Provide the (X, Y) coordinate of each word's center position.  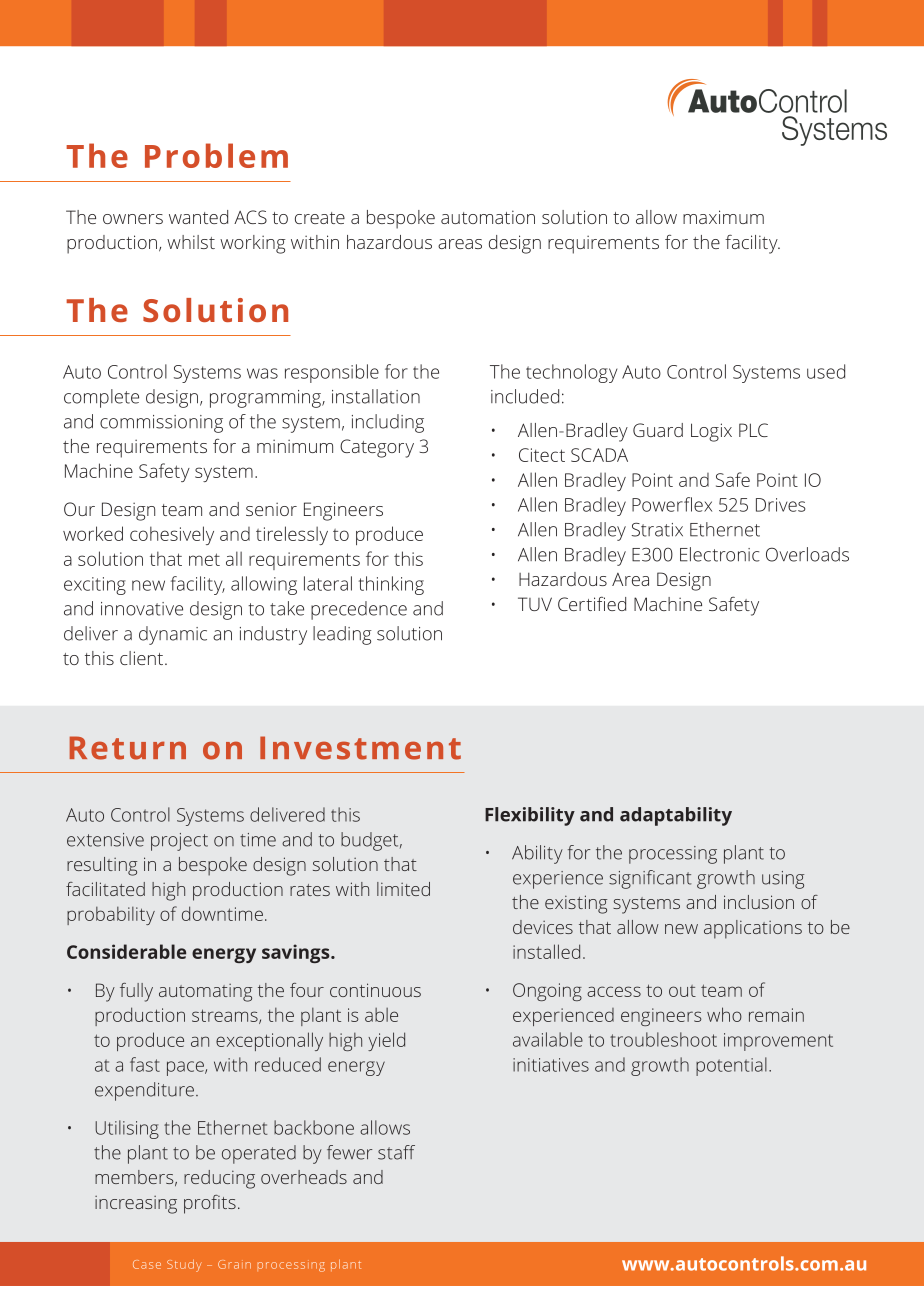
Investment (360, 748)
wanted (198, 217)
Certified (592, 604)
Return (128, 748)
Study (184, 1265)
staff (396, 1152)
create (320, 218)
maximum (723, 217)
